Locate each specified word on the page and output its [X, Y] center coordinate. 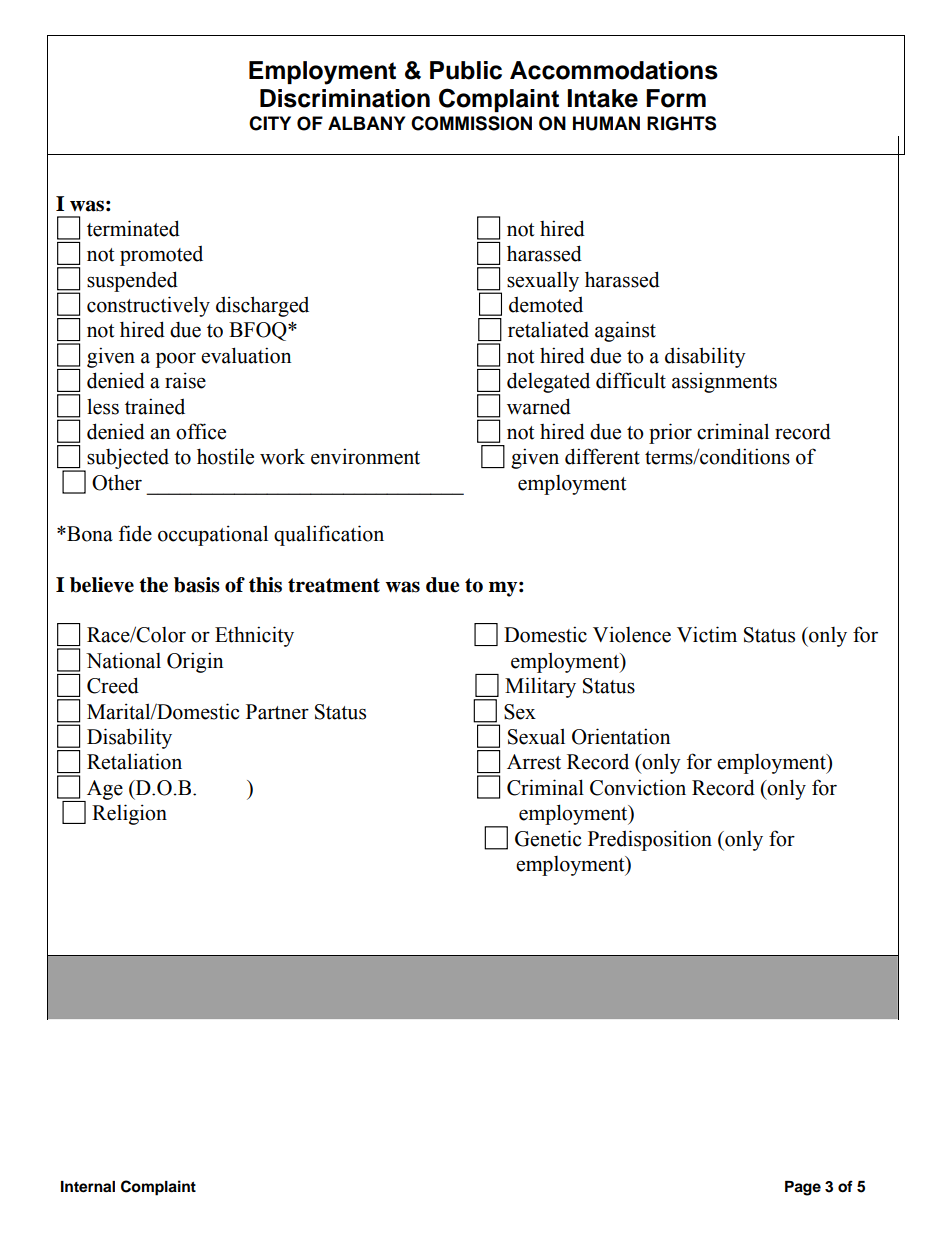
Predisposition [650, 840]
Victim [707, 634]
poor [176, 360]
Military [540, 687]
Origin [195, 662]
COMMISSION [471, 123]
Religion [129, 814]
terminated [133, 228]
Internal [88, 1187]
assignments [724, 382]
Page [803, 1188]
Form [676, 98]
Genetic [548, 838]
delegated [548, 382]
